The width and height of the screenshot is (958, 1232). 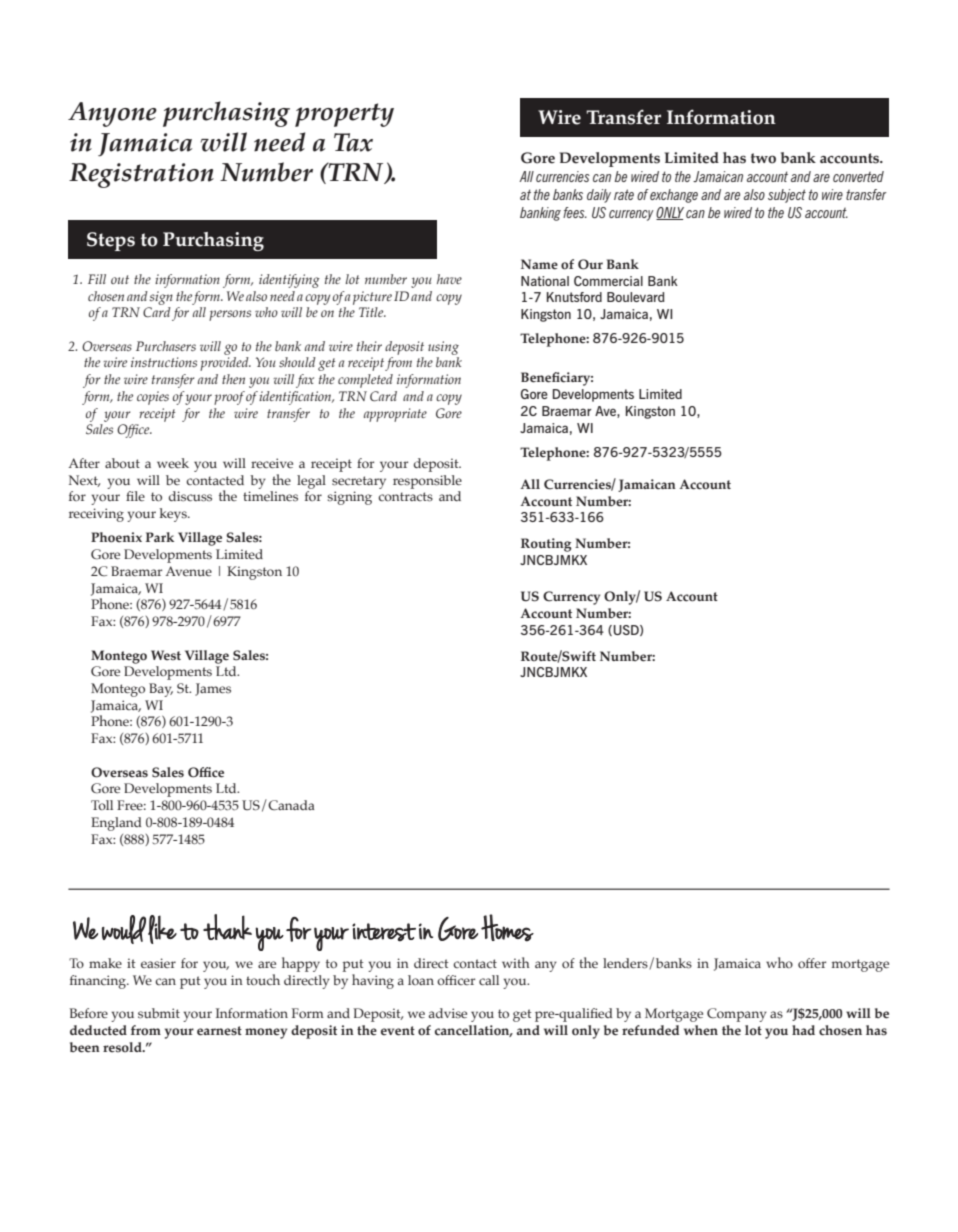 I want to click on Homes, so click(x=507, y=928).
